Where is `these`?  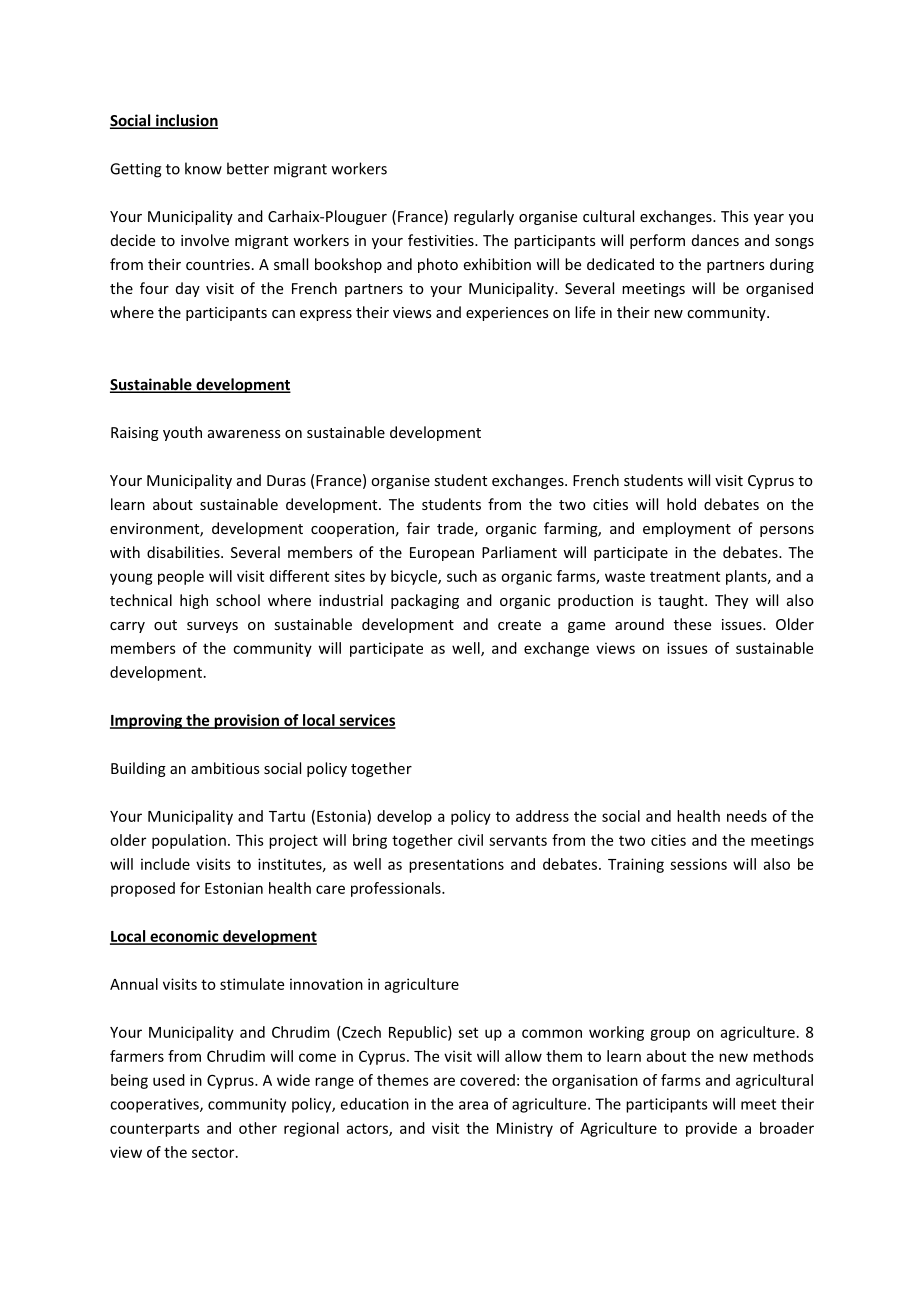 these is located at coordinates (692, 624).
